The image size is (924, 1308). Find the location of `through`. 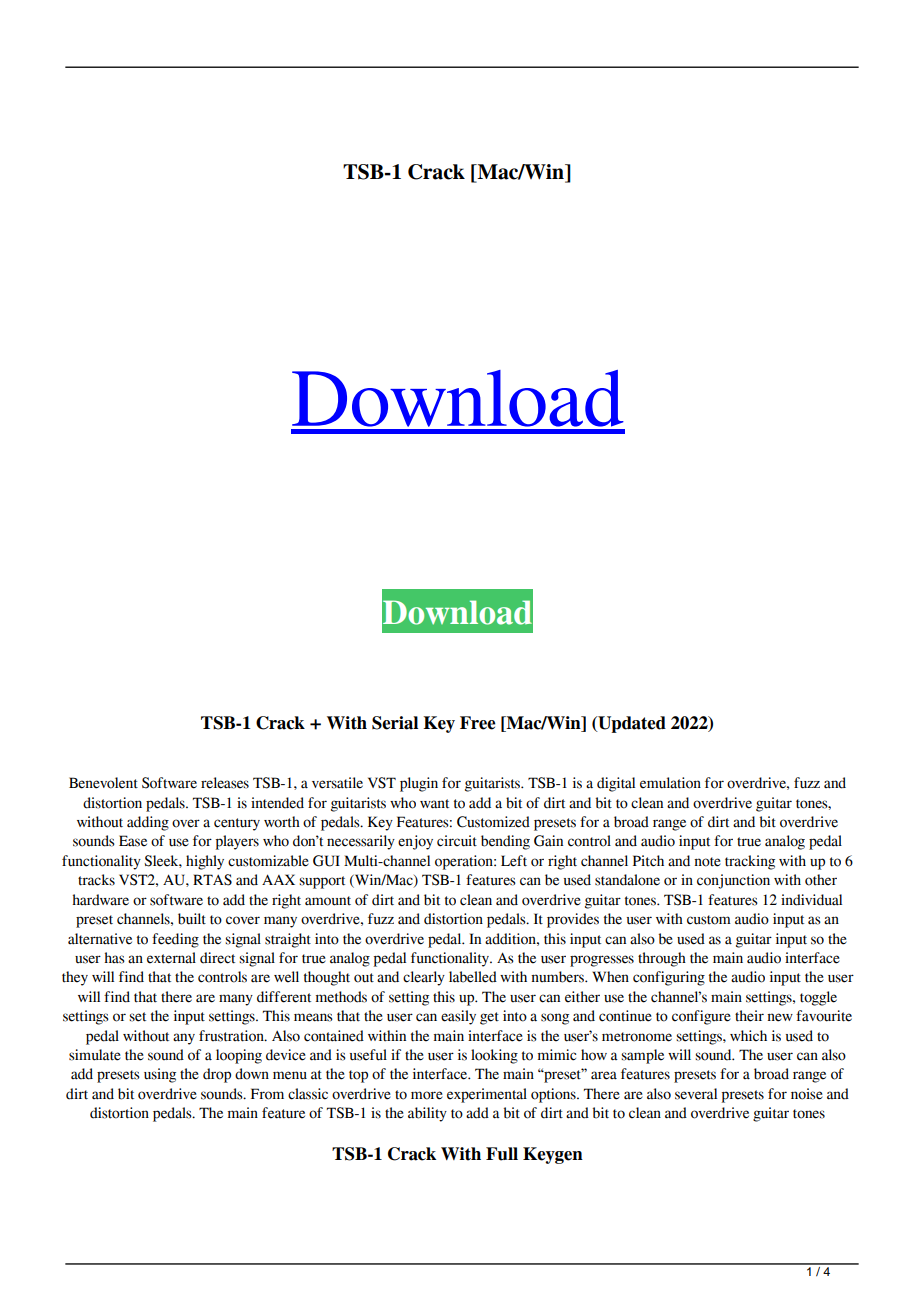

through is located at coordinates (662, 959).
